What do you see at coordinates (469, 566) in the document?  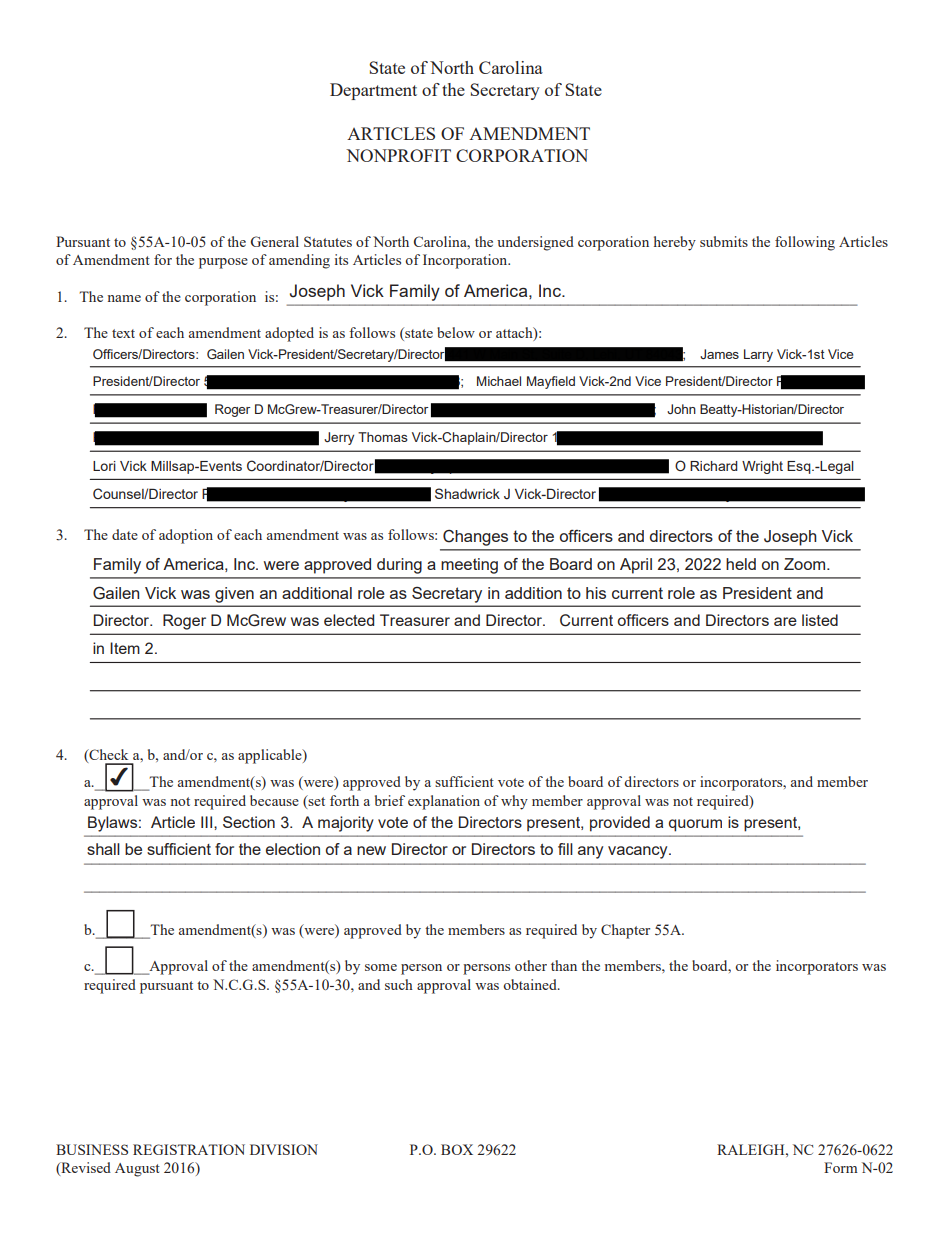 I see `meeting` at bounding box center [469, 566].
